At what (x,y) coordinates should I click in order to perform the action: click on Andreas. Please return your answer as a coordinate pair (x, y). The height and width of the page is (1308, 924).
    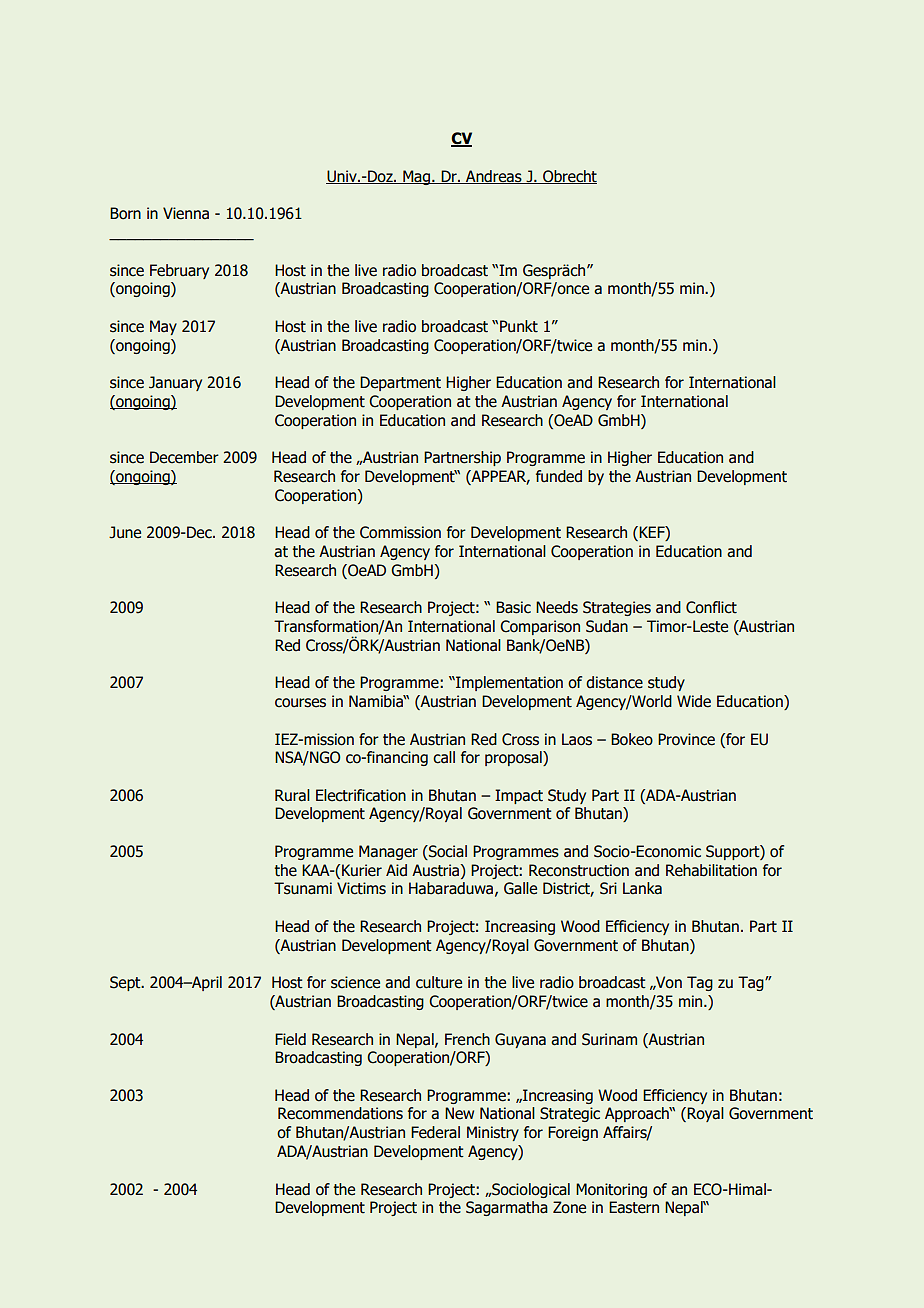
    Looking at the image, I should click on (494, 177).
